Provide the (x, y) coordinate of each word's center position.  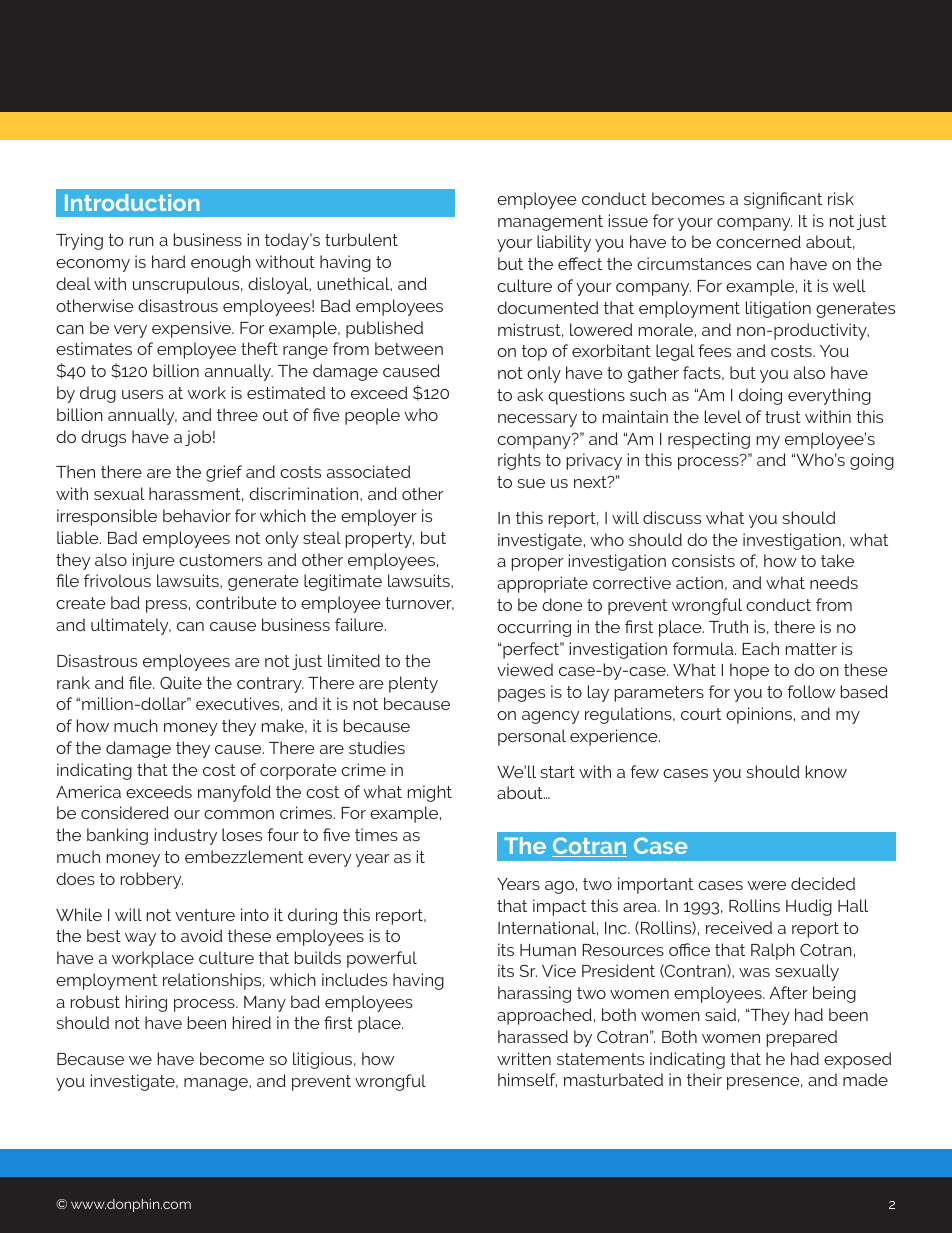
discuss (672, 517)
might (430, 793)
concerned (758, 241)
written (524, 1058)
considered (125, 812)
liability (564, 243)
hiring (146, 1003)
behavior (197, 515)
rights (519, 461)
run (142, 241)
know (826, 771)
